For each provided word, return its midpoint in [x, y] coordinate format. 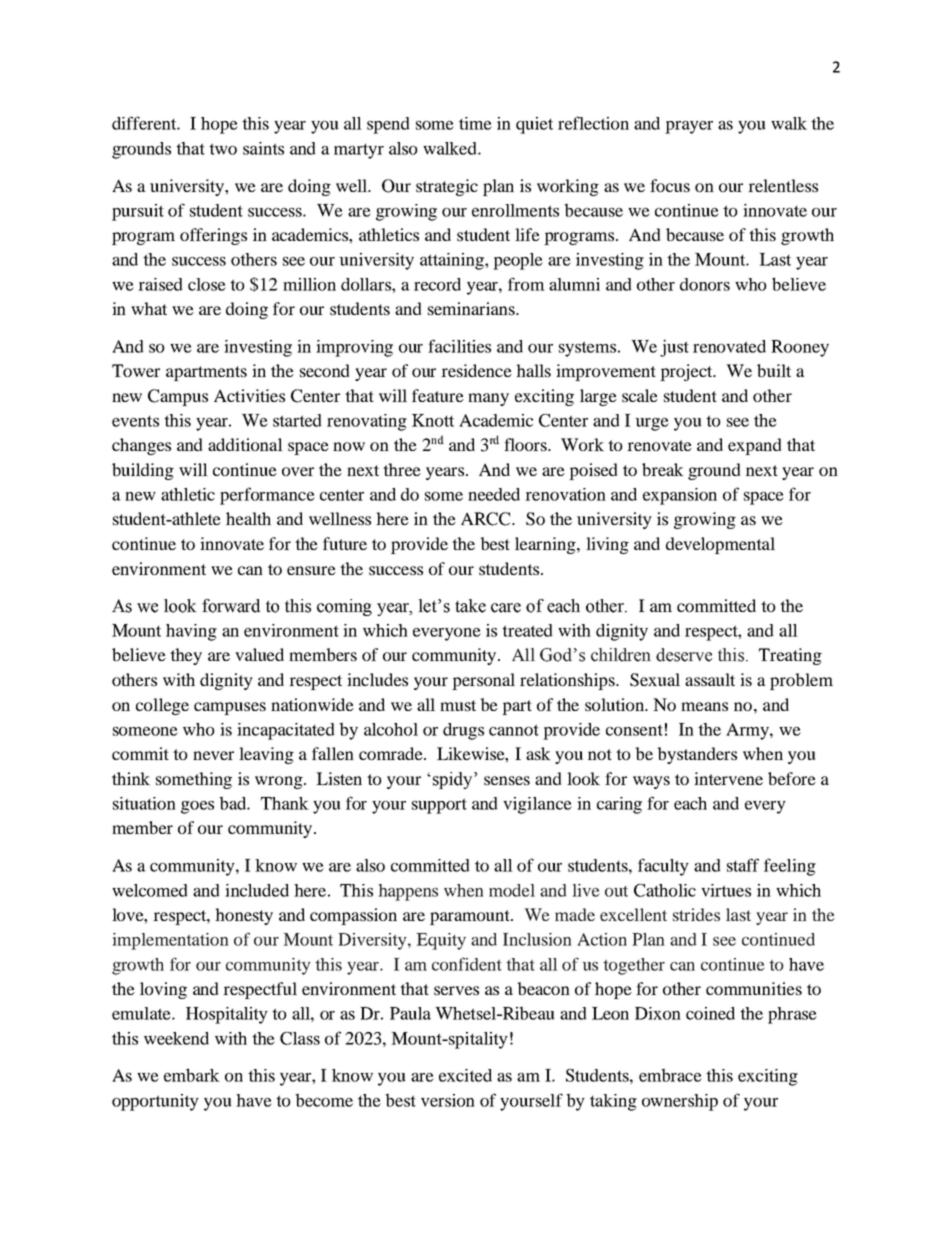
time [475, 123]
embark [192, 1075]
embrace [670, 1075]
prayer [689, 127]
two [223, 149]
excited [465, 1075]
